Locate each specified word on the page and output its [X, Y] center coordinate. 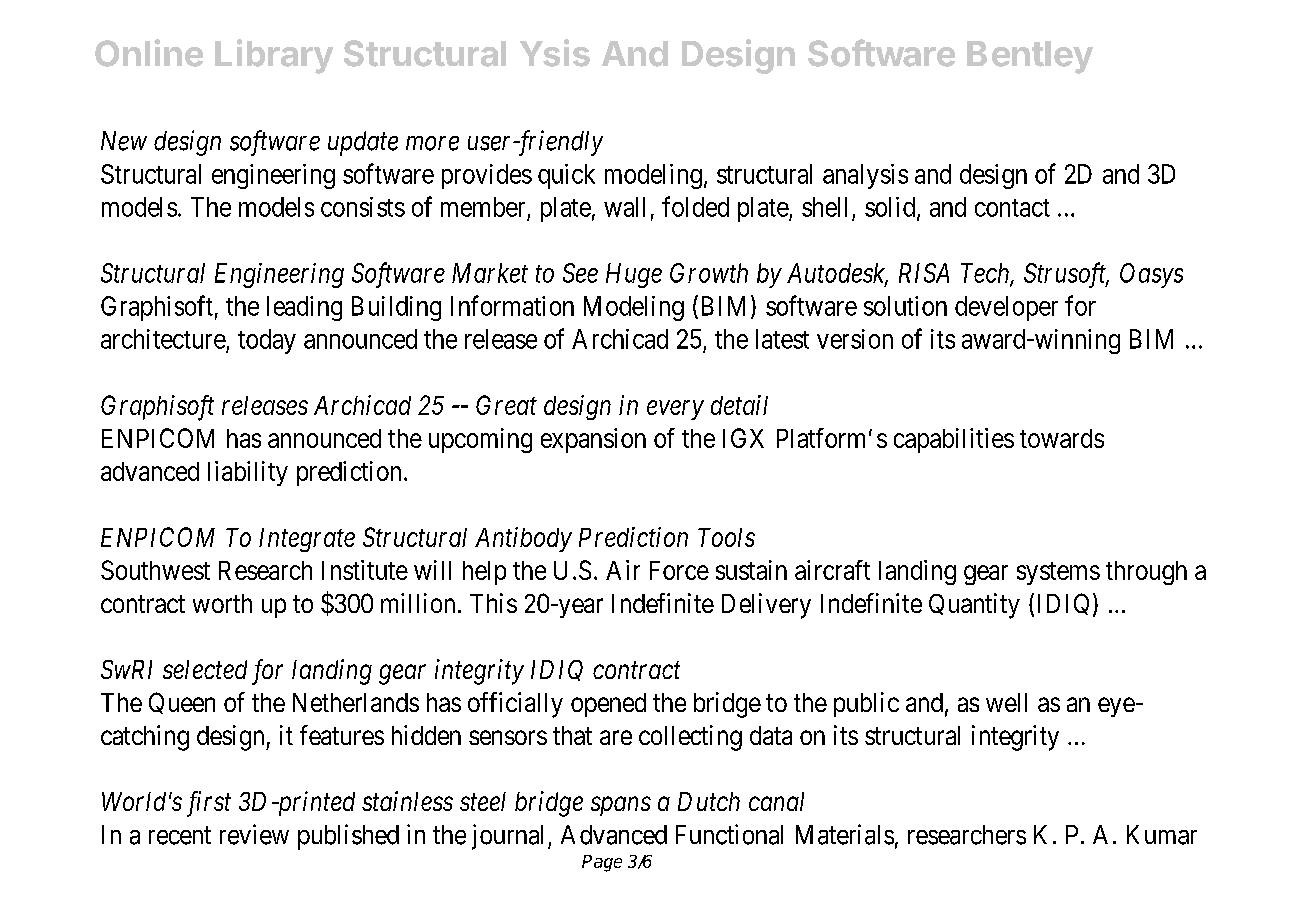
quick [566, 176]
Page [602, 863]
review [254, 834]
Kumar [1162, 835]
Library [274, 56]
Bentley [1030, 57]
